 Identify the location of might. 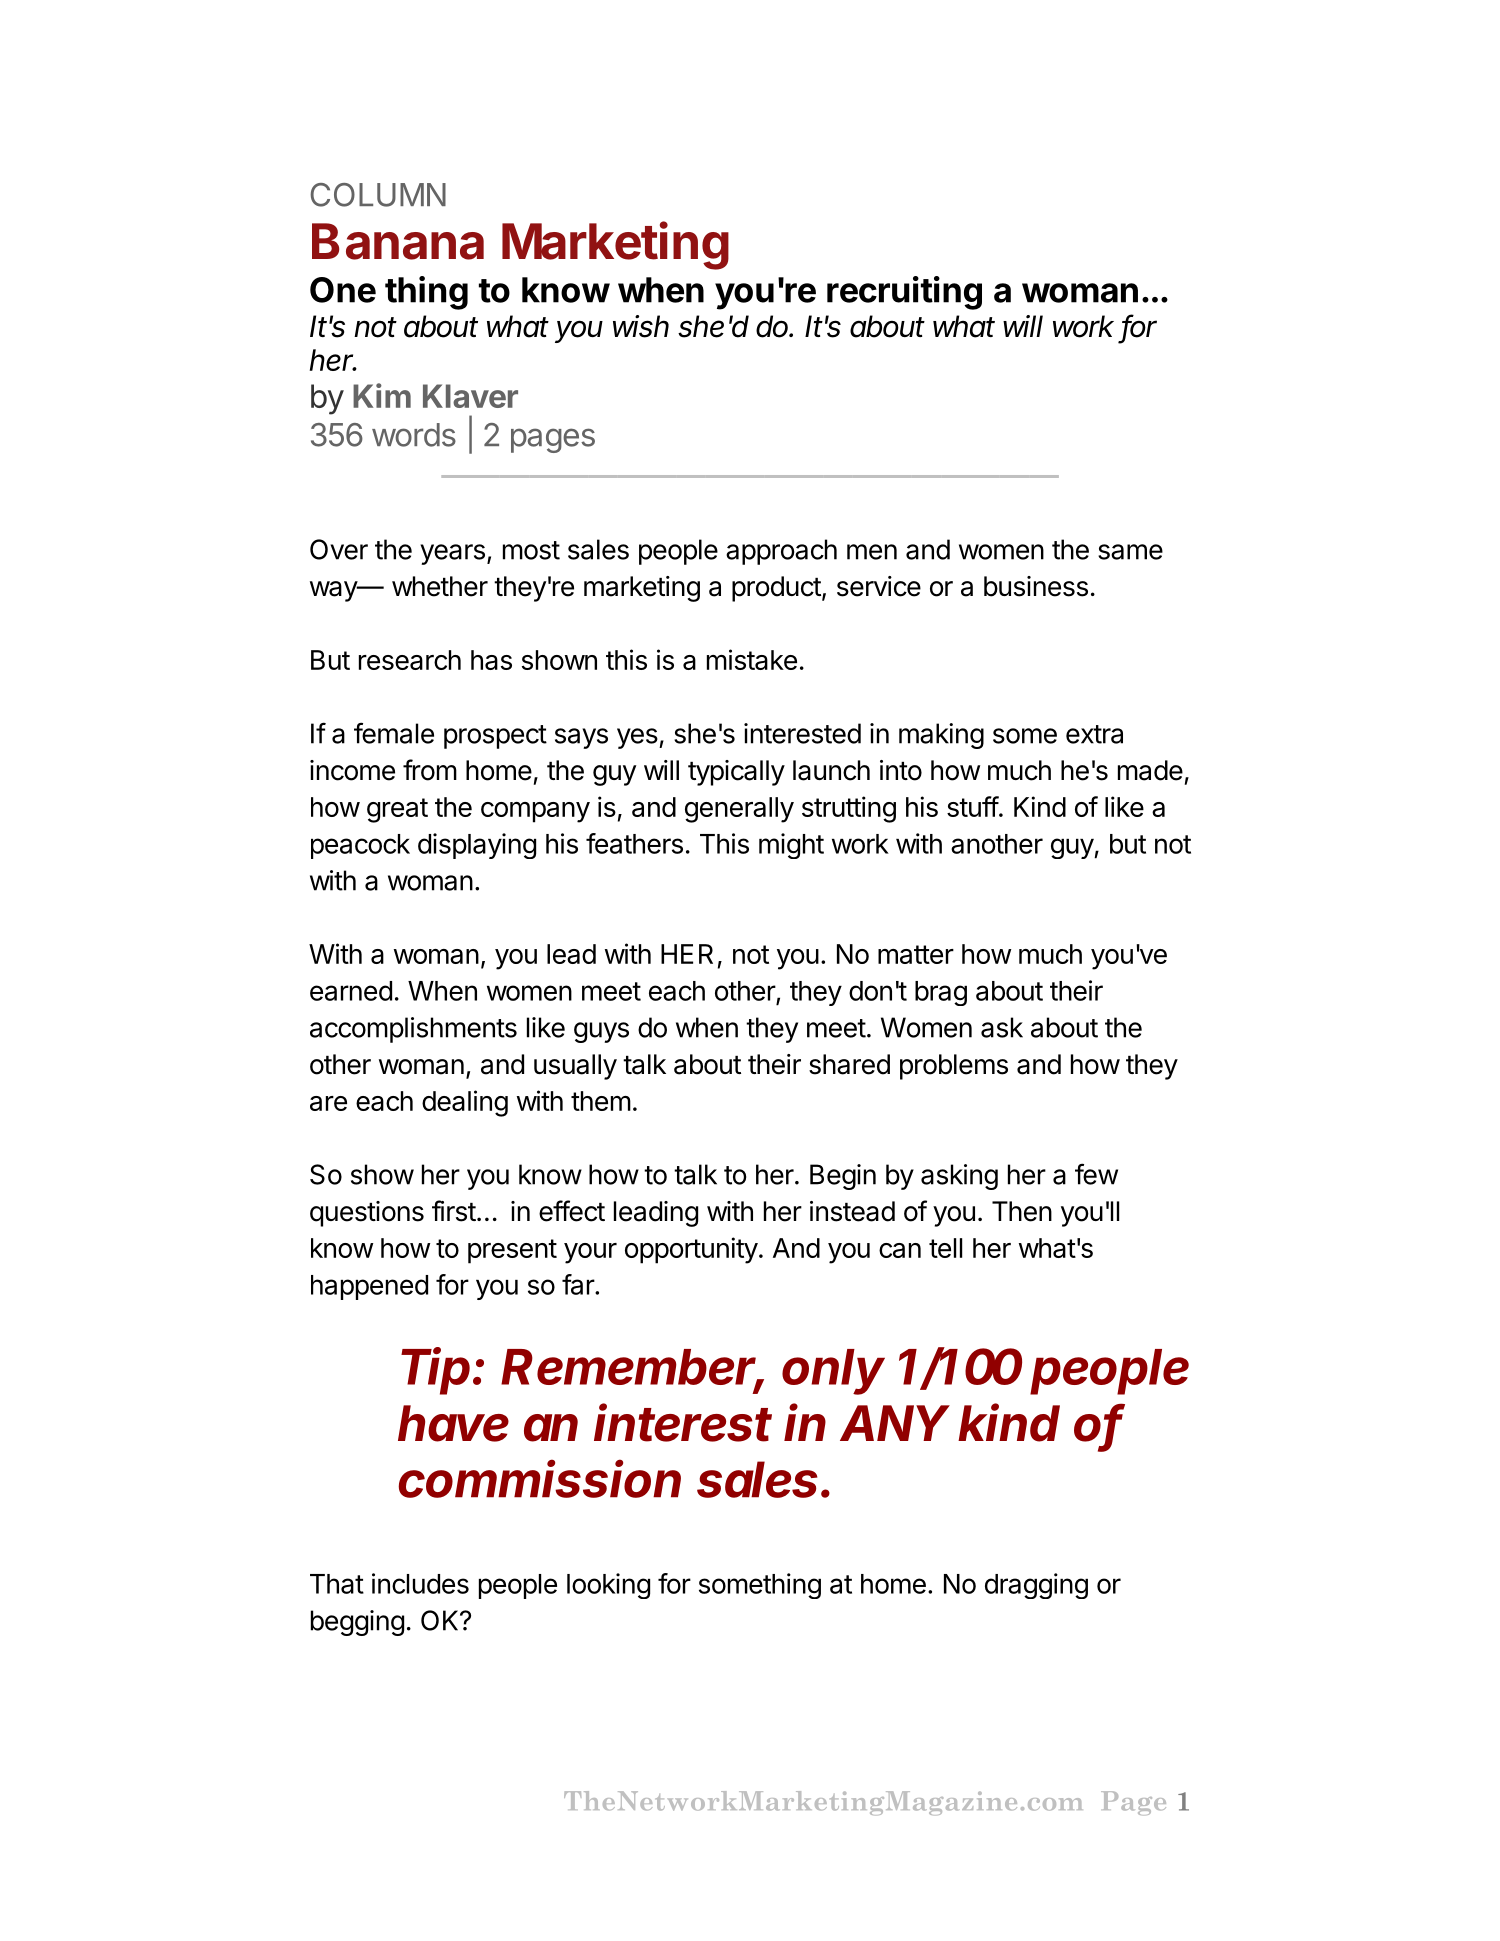
(791, 846).
